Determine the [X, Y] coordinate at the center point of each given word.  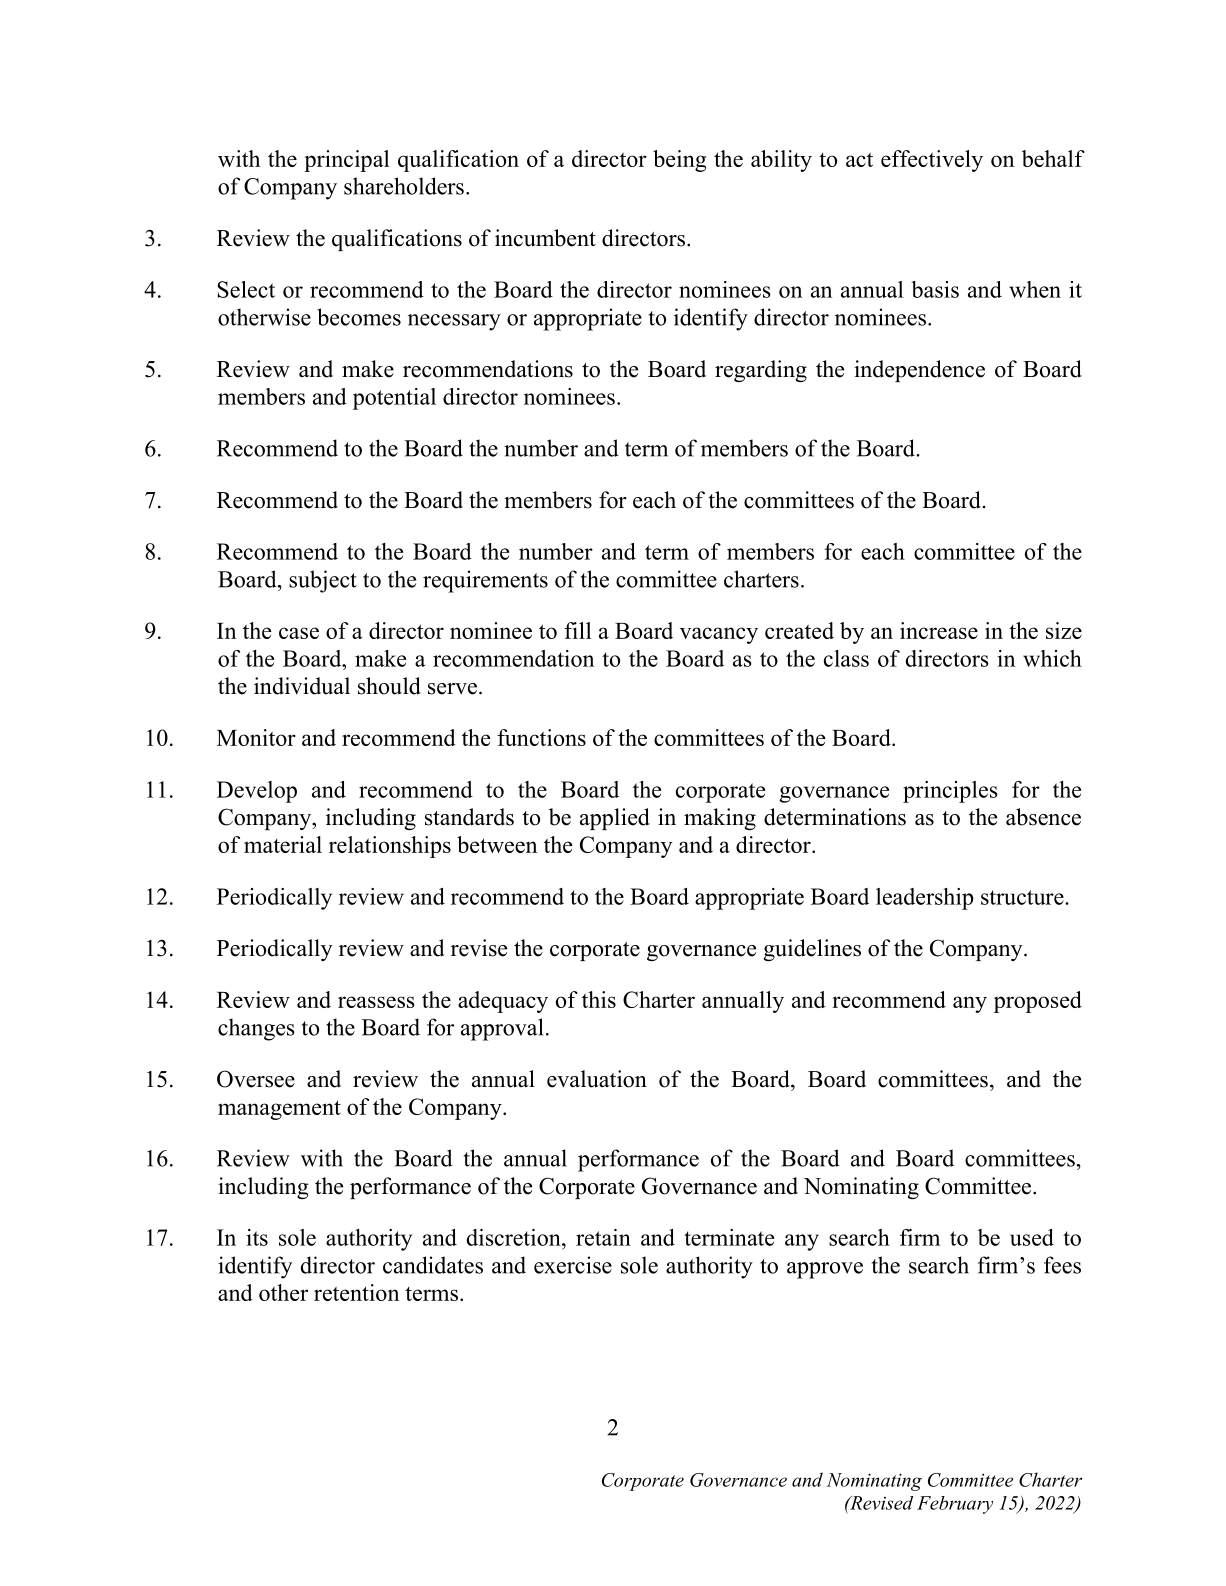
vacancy [719, 635]
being [679, 161]
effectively [932, 161]
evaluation [597, 1079]
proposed [1038, 1002]
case [299, 633]
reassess [376, 1002]
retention [356, 1292]
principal [346, 161]
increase [939, 630]
